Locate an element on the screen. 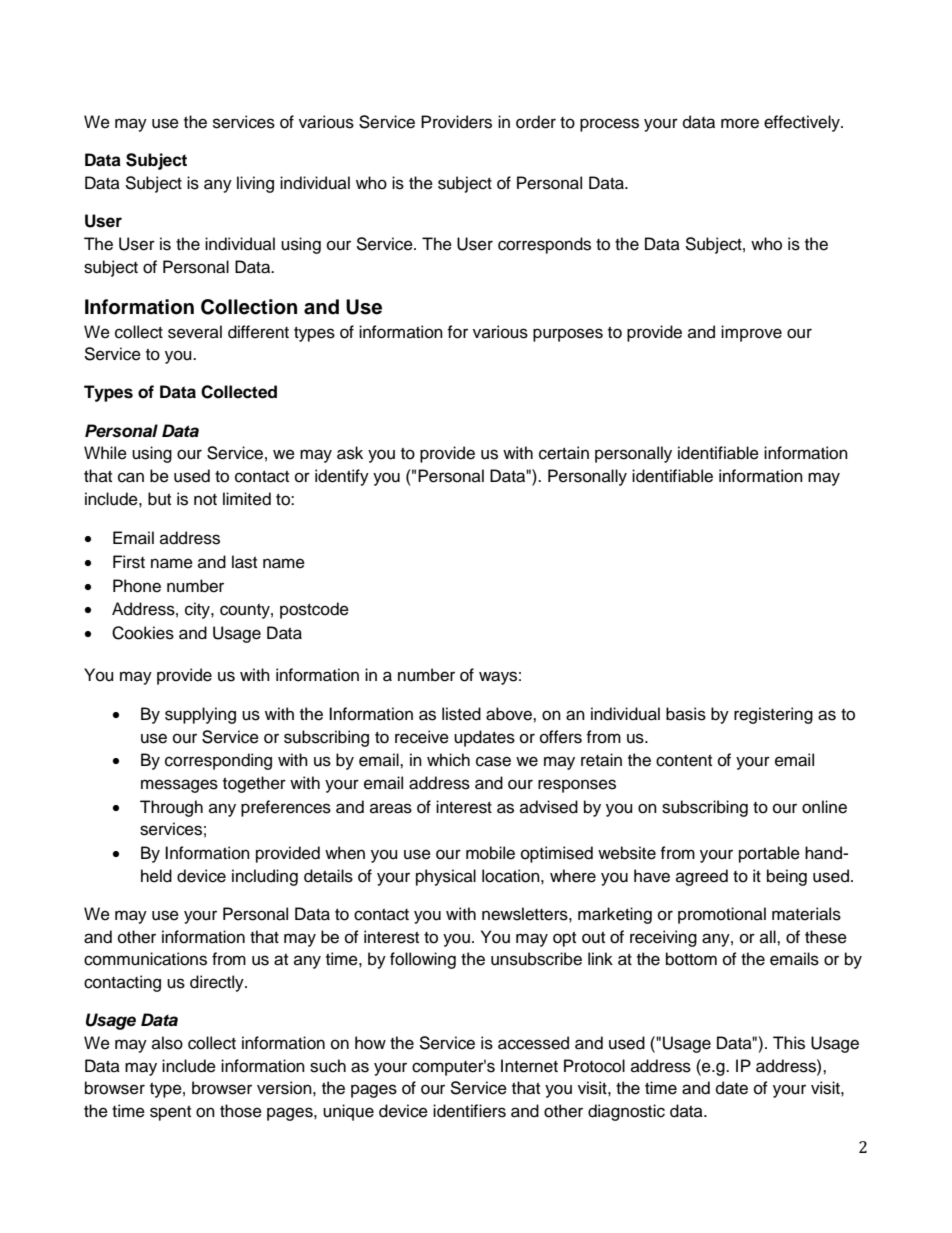 The height and width of the screenshot is (1233, 952). order is located at coordinates (536, 122).
